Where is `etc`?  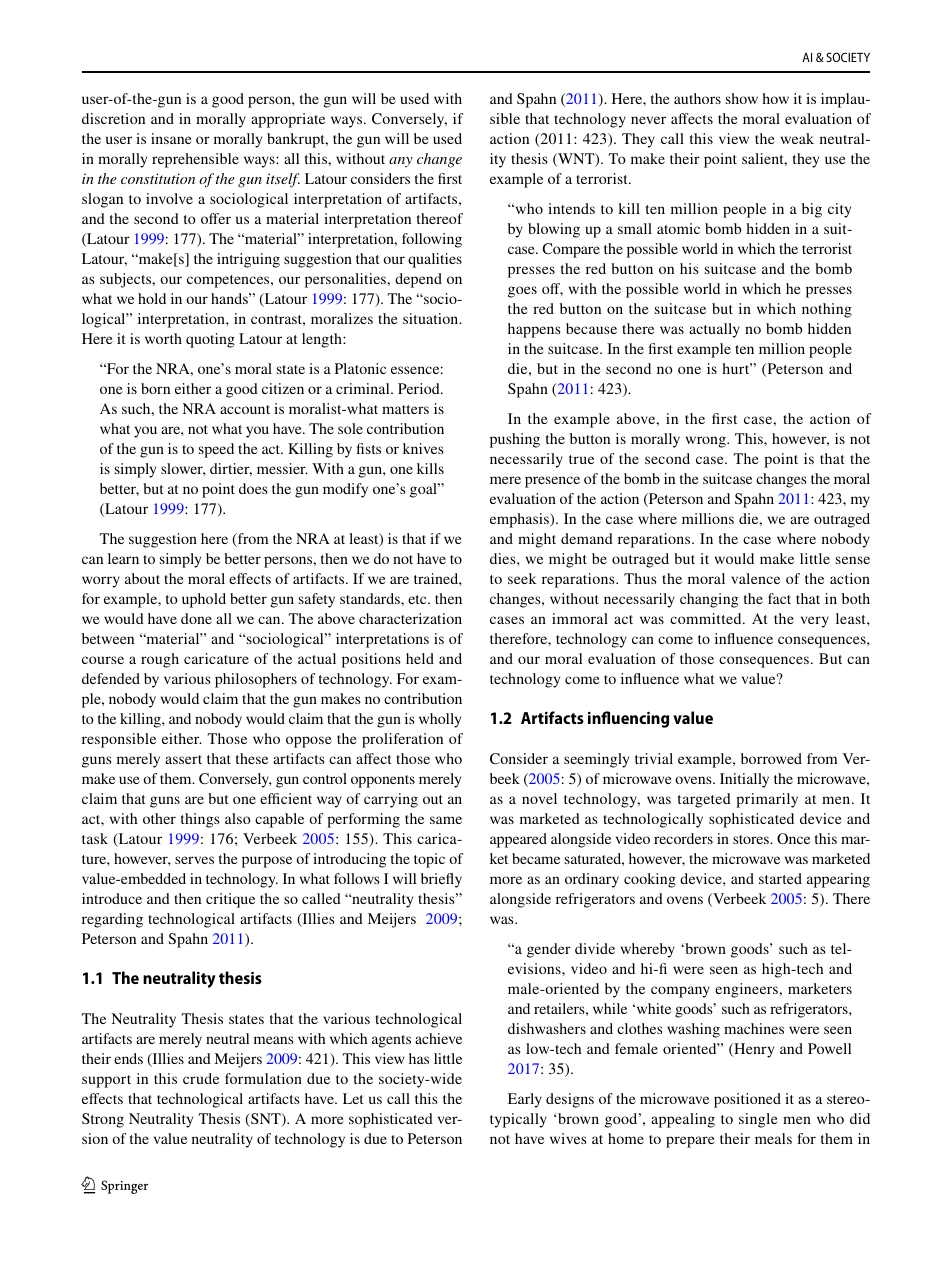
etc is located at coordinates (418, 599).
